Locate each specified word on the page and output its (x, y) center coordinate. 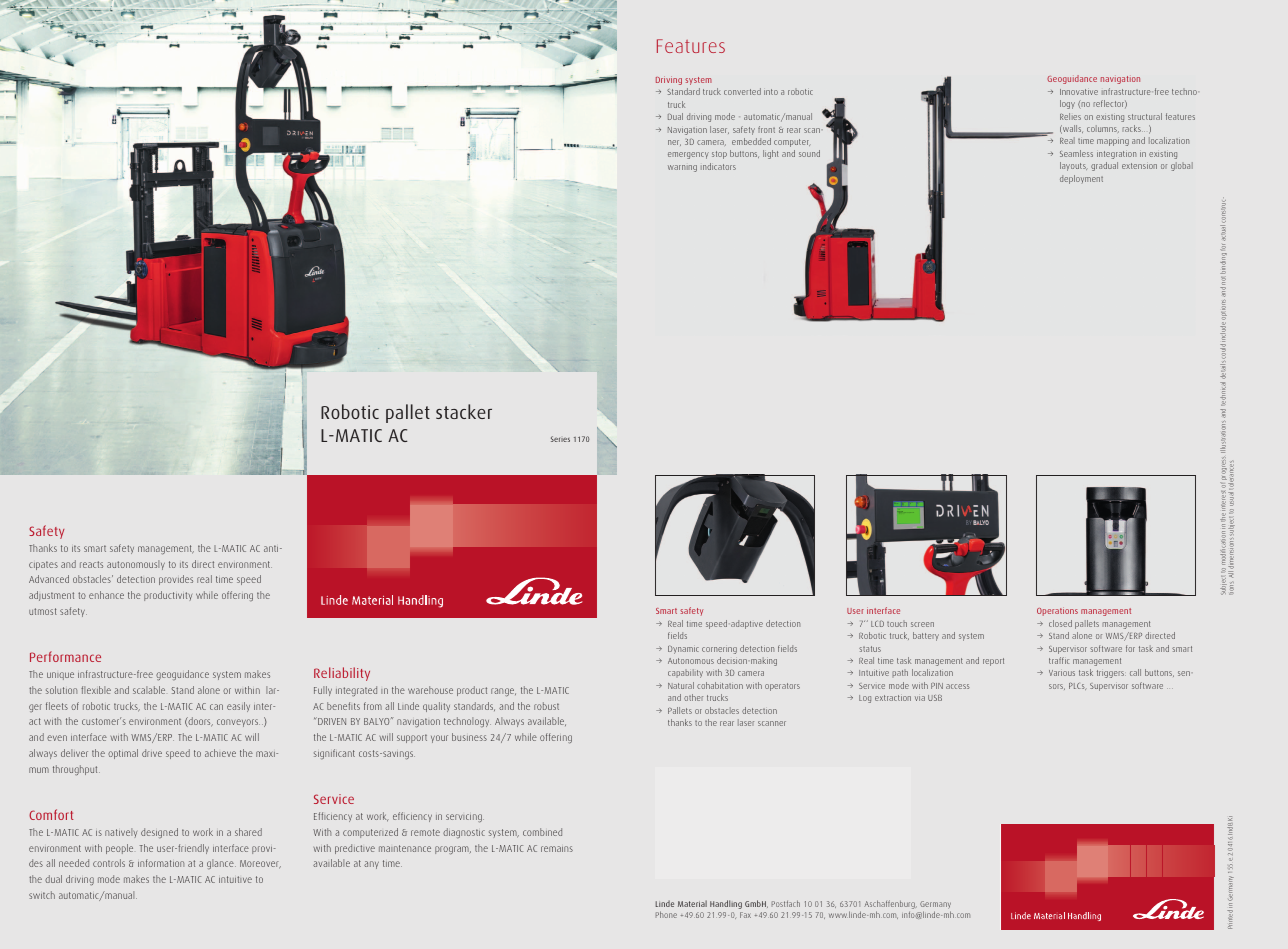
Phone (666, 914)
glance (221, 864)
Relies (1070, 116)
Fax (745, 915)
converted (742, 91)
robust (546, 706)
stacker (464, 411)
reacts (91, 564)
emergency (688, 155)
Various (1062, 673)
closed (1060, 623)
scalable (149, 690)
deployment (1081, 179)
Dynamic (683, 649)
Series (560, 439)
